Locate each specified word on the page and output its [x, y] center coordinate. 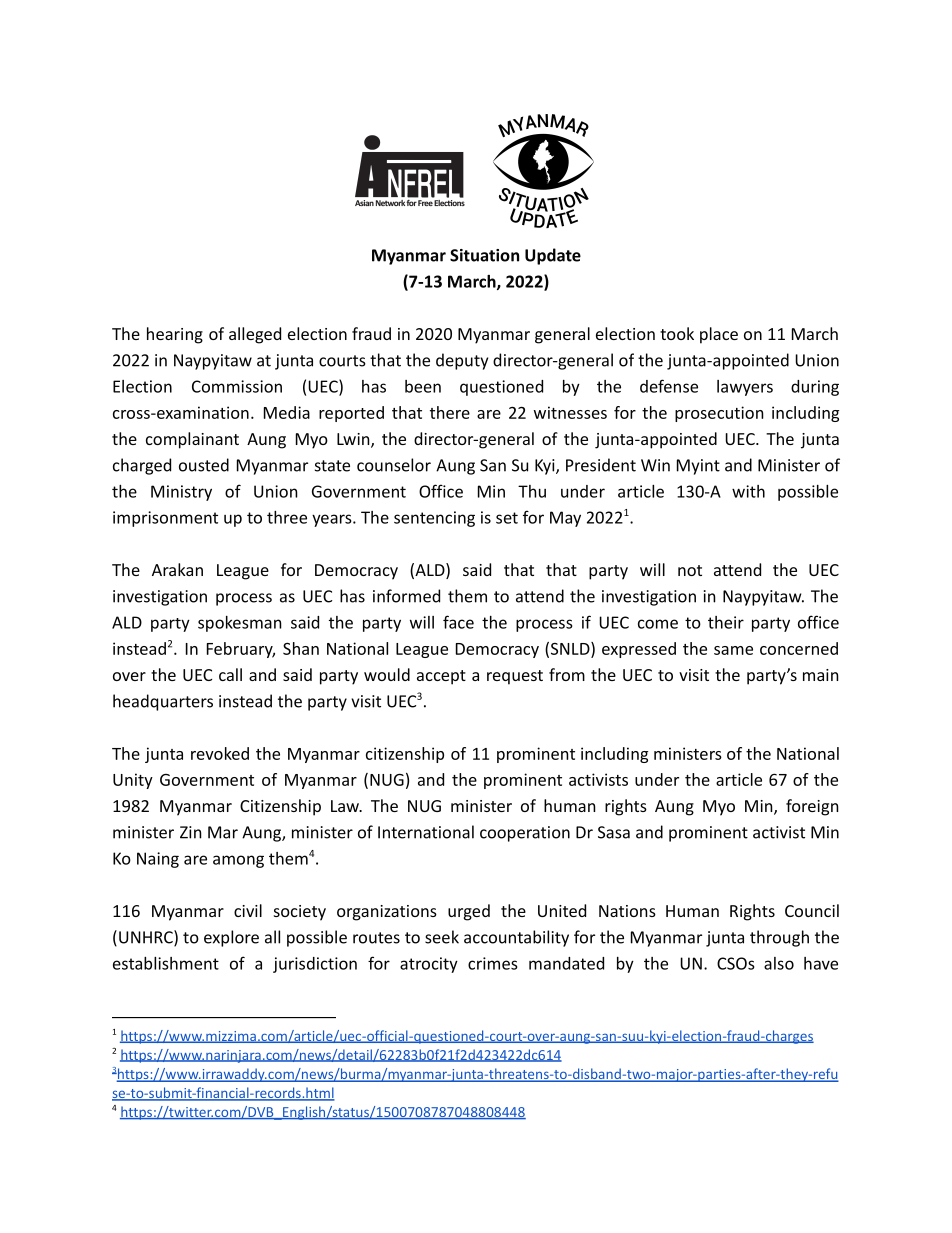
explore [231, 938]
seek [442, 937]
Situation [484, 255]
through [779, 938]
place [719, 335]
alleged [255, 335]
